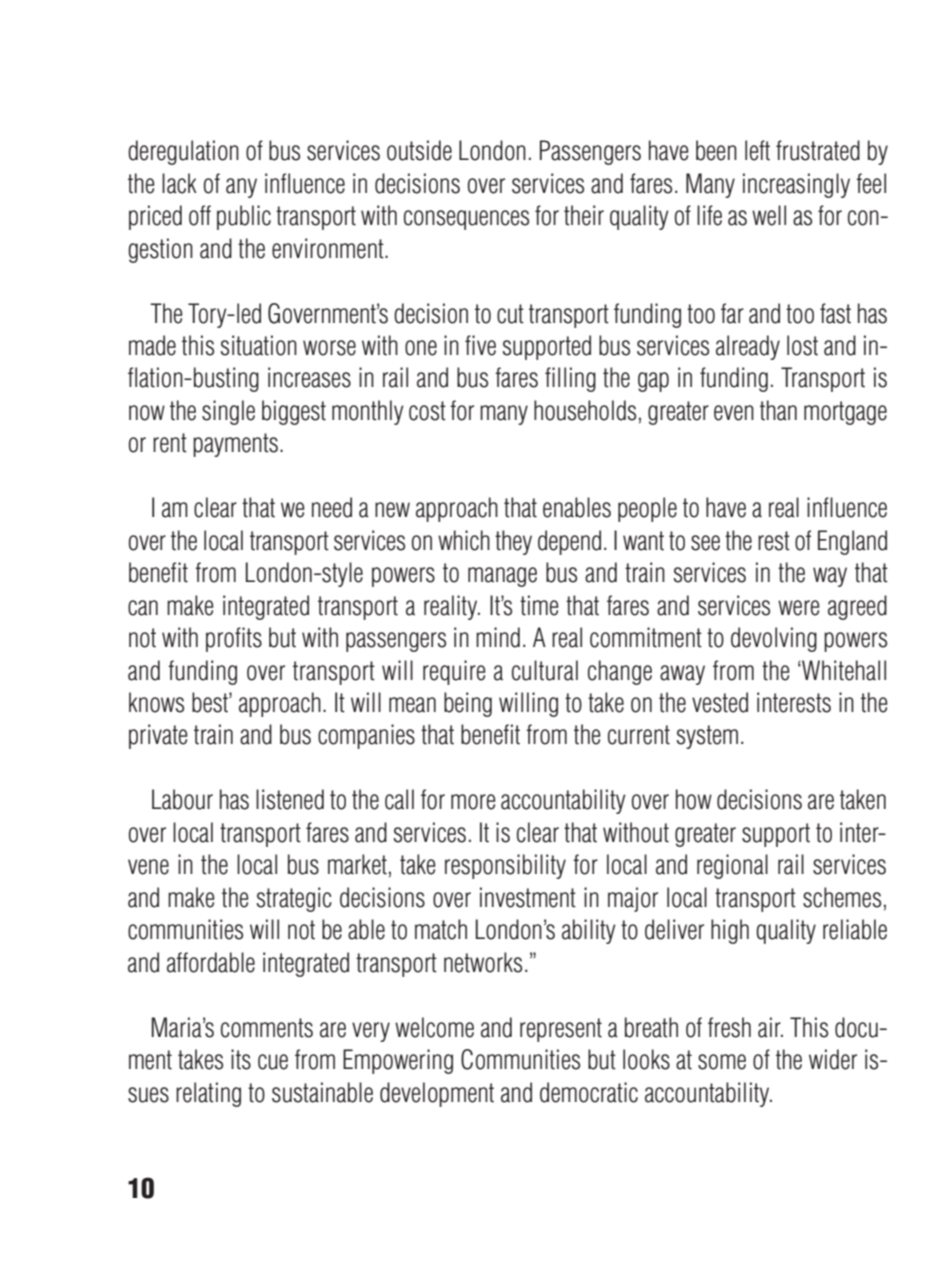 Image resolution: width=952 pixels, height=1278 pixels. Describe the element at coordinates (561, 1030) in the page. I see `represent` at that location.
